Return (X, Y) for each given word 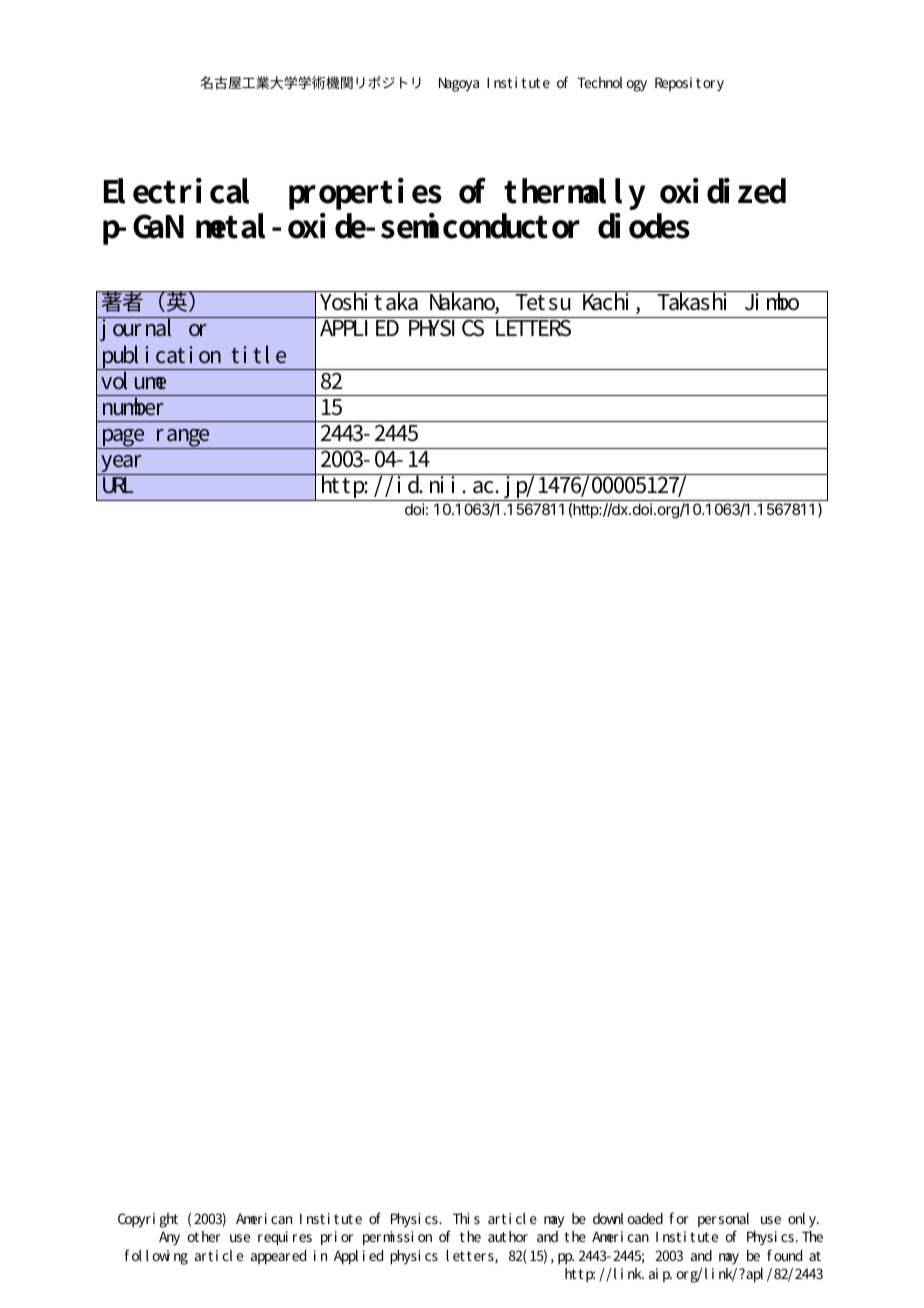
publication (163, 357)
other (204, 1236)
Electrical (176, 191)
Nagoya (459, 84)
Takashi (693, 301)
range (183, 439)
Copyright (148, 1220)
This (466, 1218)
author (508, 1236)
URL (118, 485)
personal (723, 1222)
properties (365, 196)
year (122, 465)
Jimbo (771, 301)
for (679, 1218)
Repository (689, 84)
